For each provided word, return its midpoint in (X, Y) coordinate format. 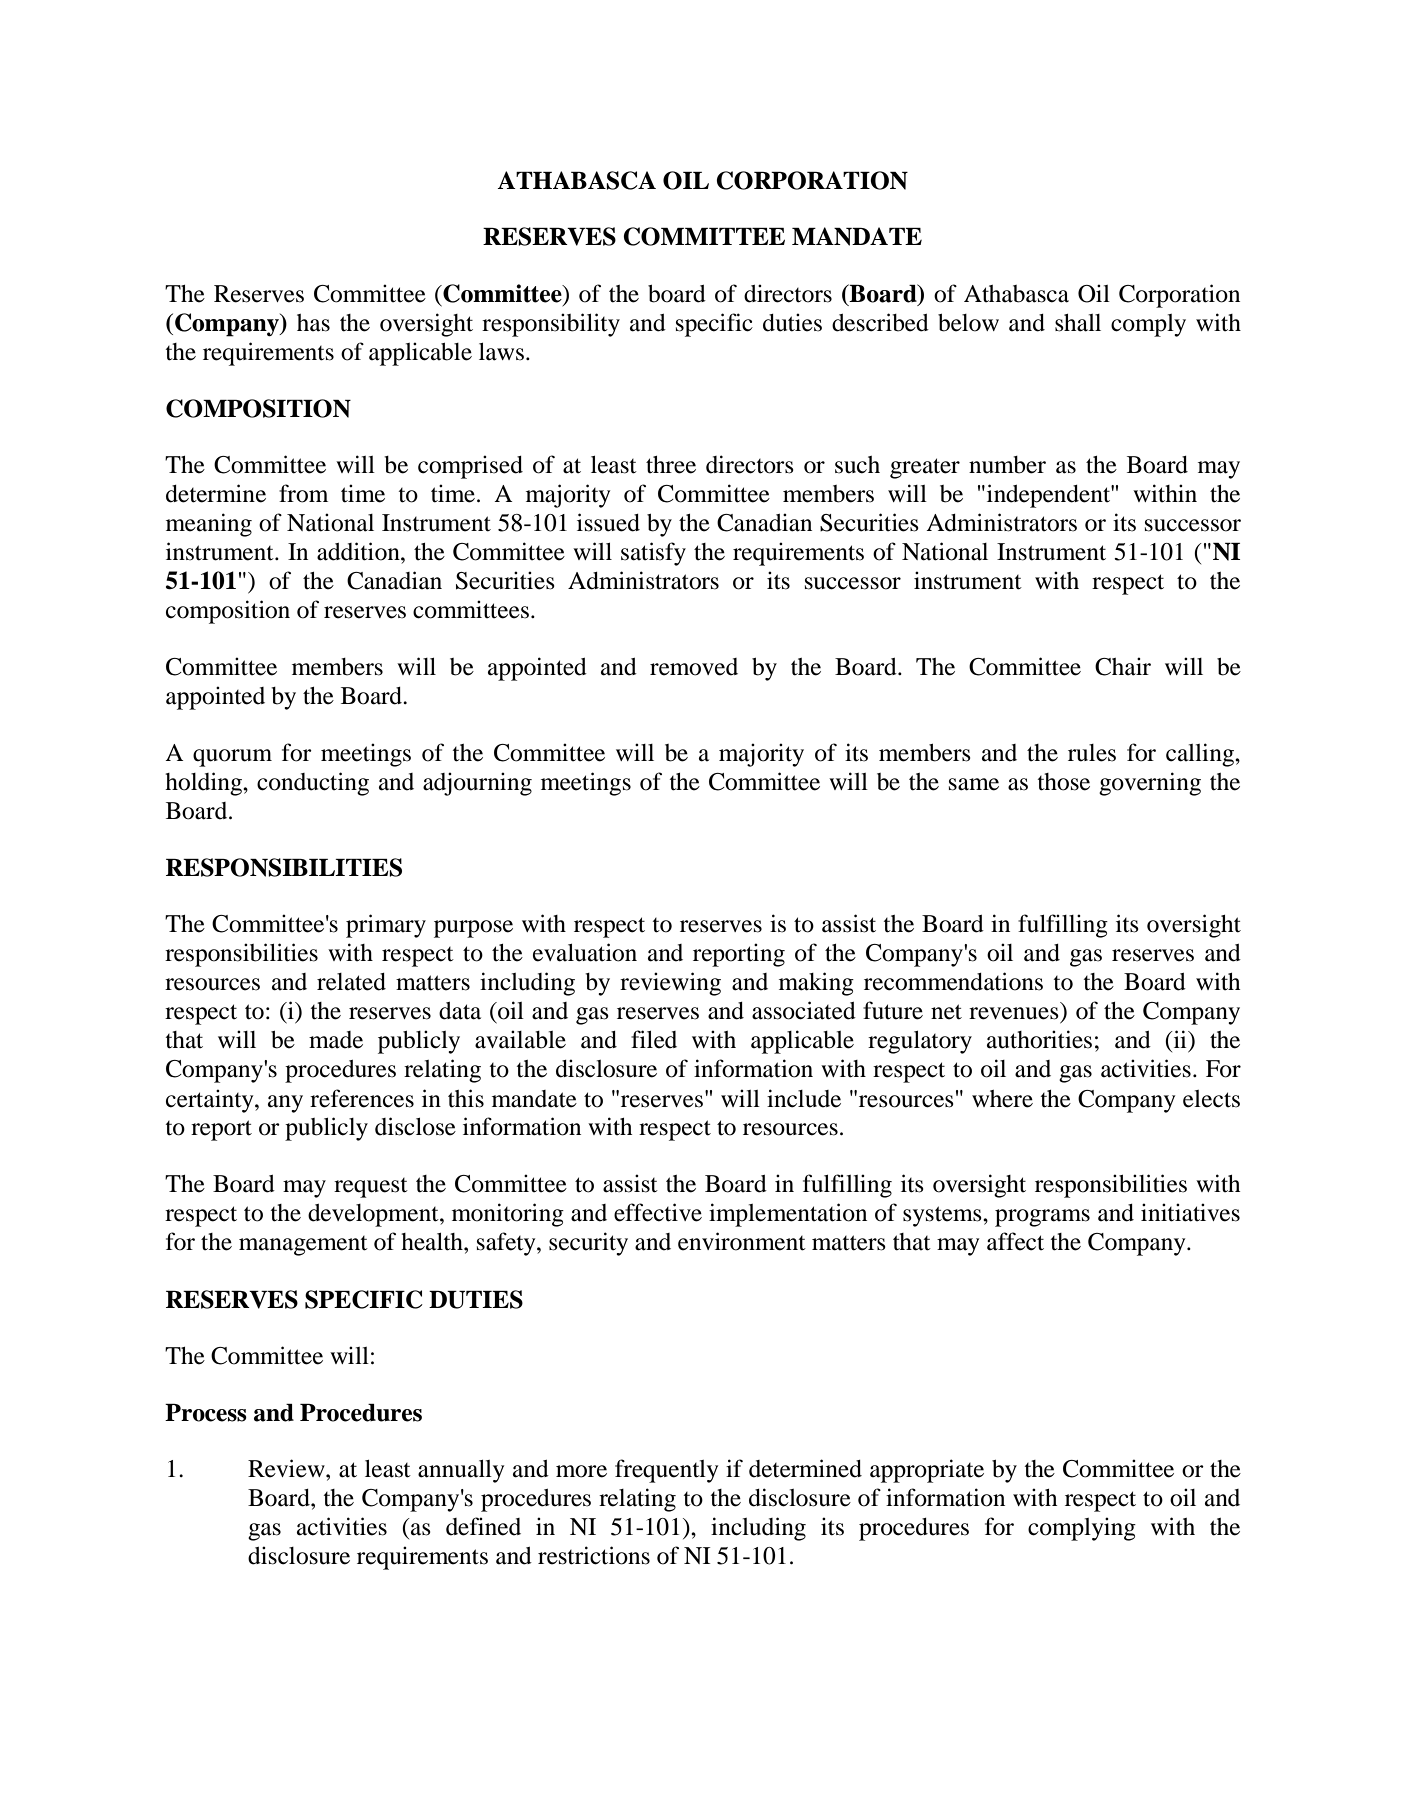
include (804, 1098)
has (313, 323)
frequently (666, 1471)
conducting (313, 784)
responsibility (551, 325)
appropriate (927, 1471)
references (362, 1098)
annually (461, 1471)
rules (1092, 753)
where (1002, 1099)
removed (694, 667)
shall (1078, 323)
